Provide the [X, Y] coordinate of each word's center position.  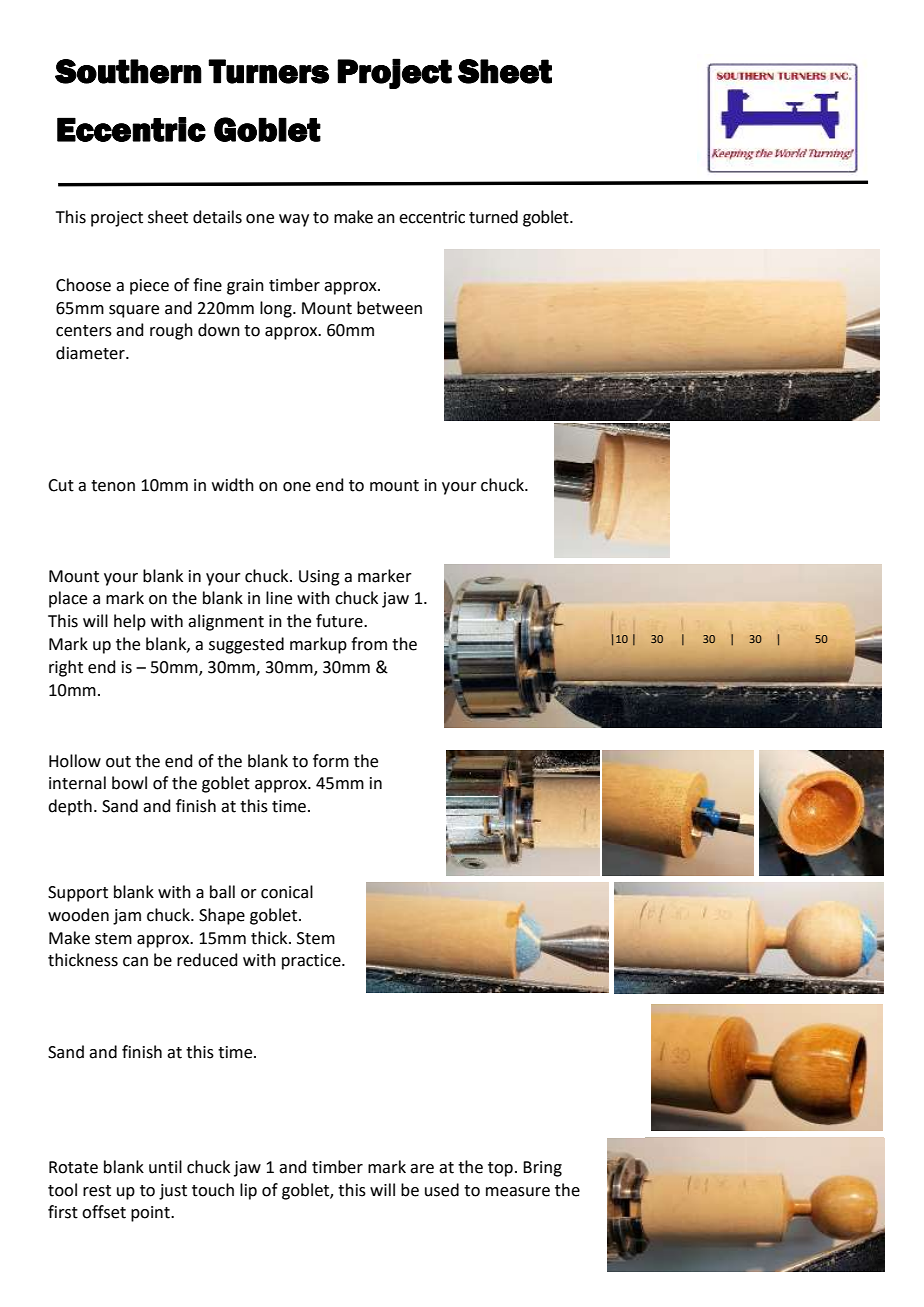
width [233, 485]
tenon [113, 486]
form [331, 761]
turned [493, 217]
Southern [128, 71]
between [389, 308]
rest [97, 1191]
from [369, 644]
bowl [129, 783]
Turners [268, 71]
